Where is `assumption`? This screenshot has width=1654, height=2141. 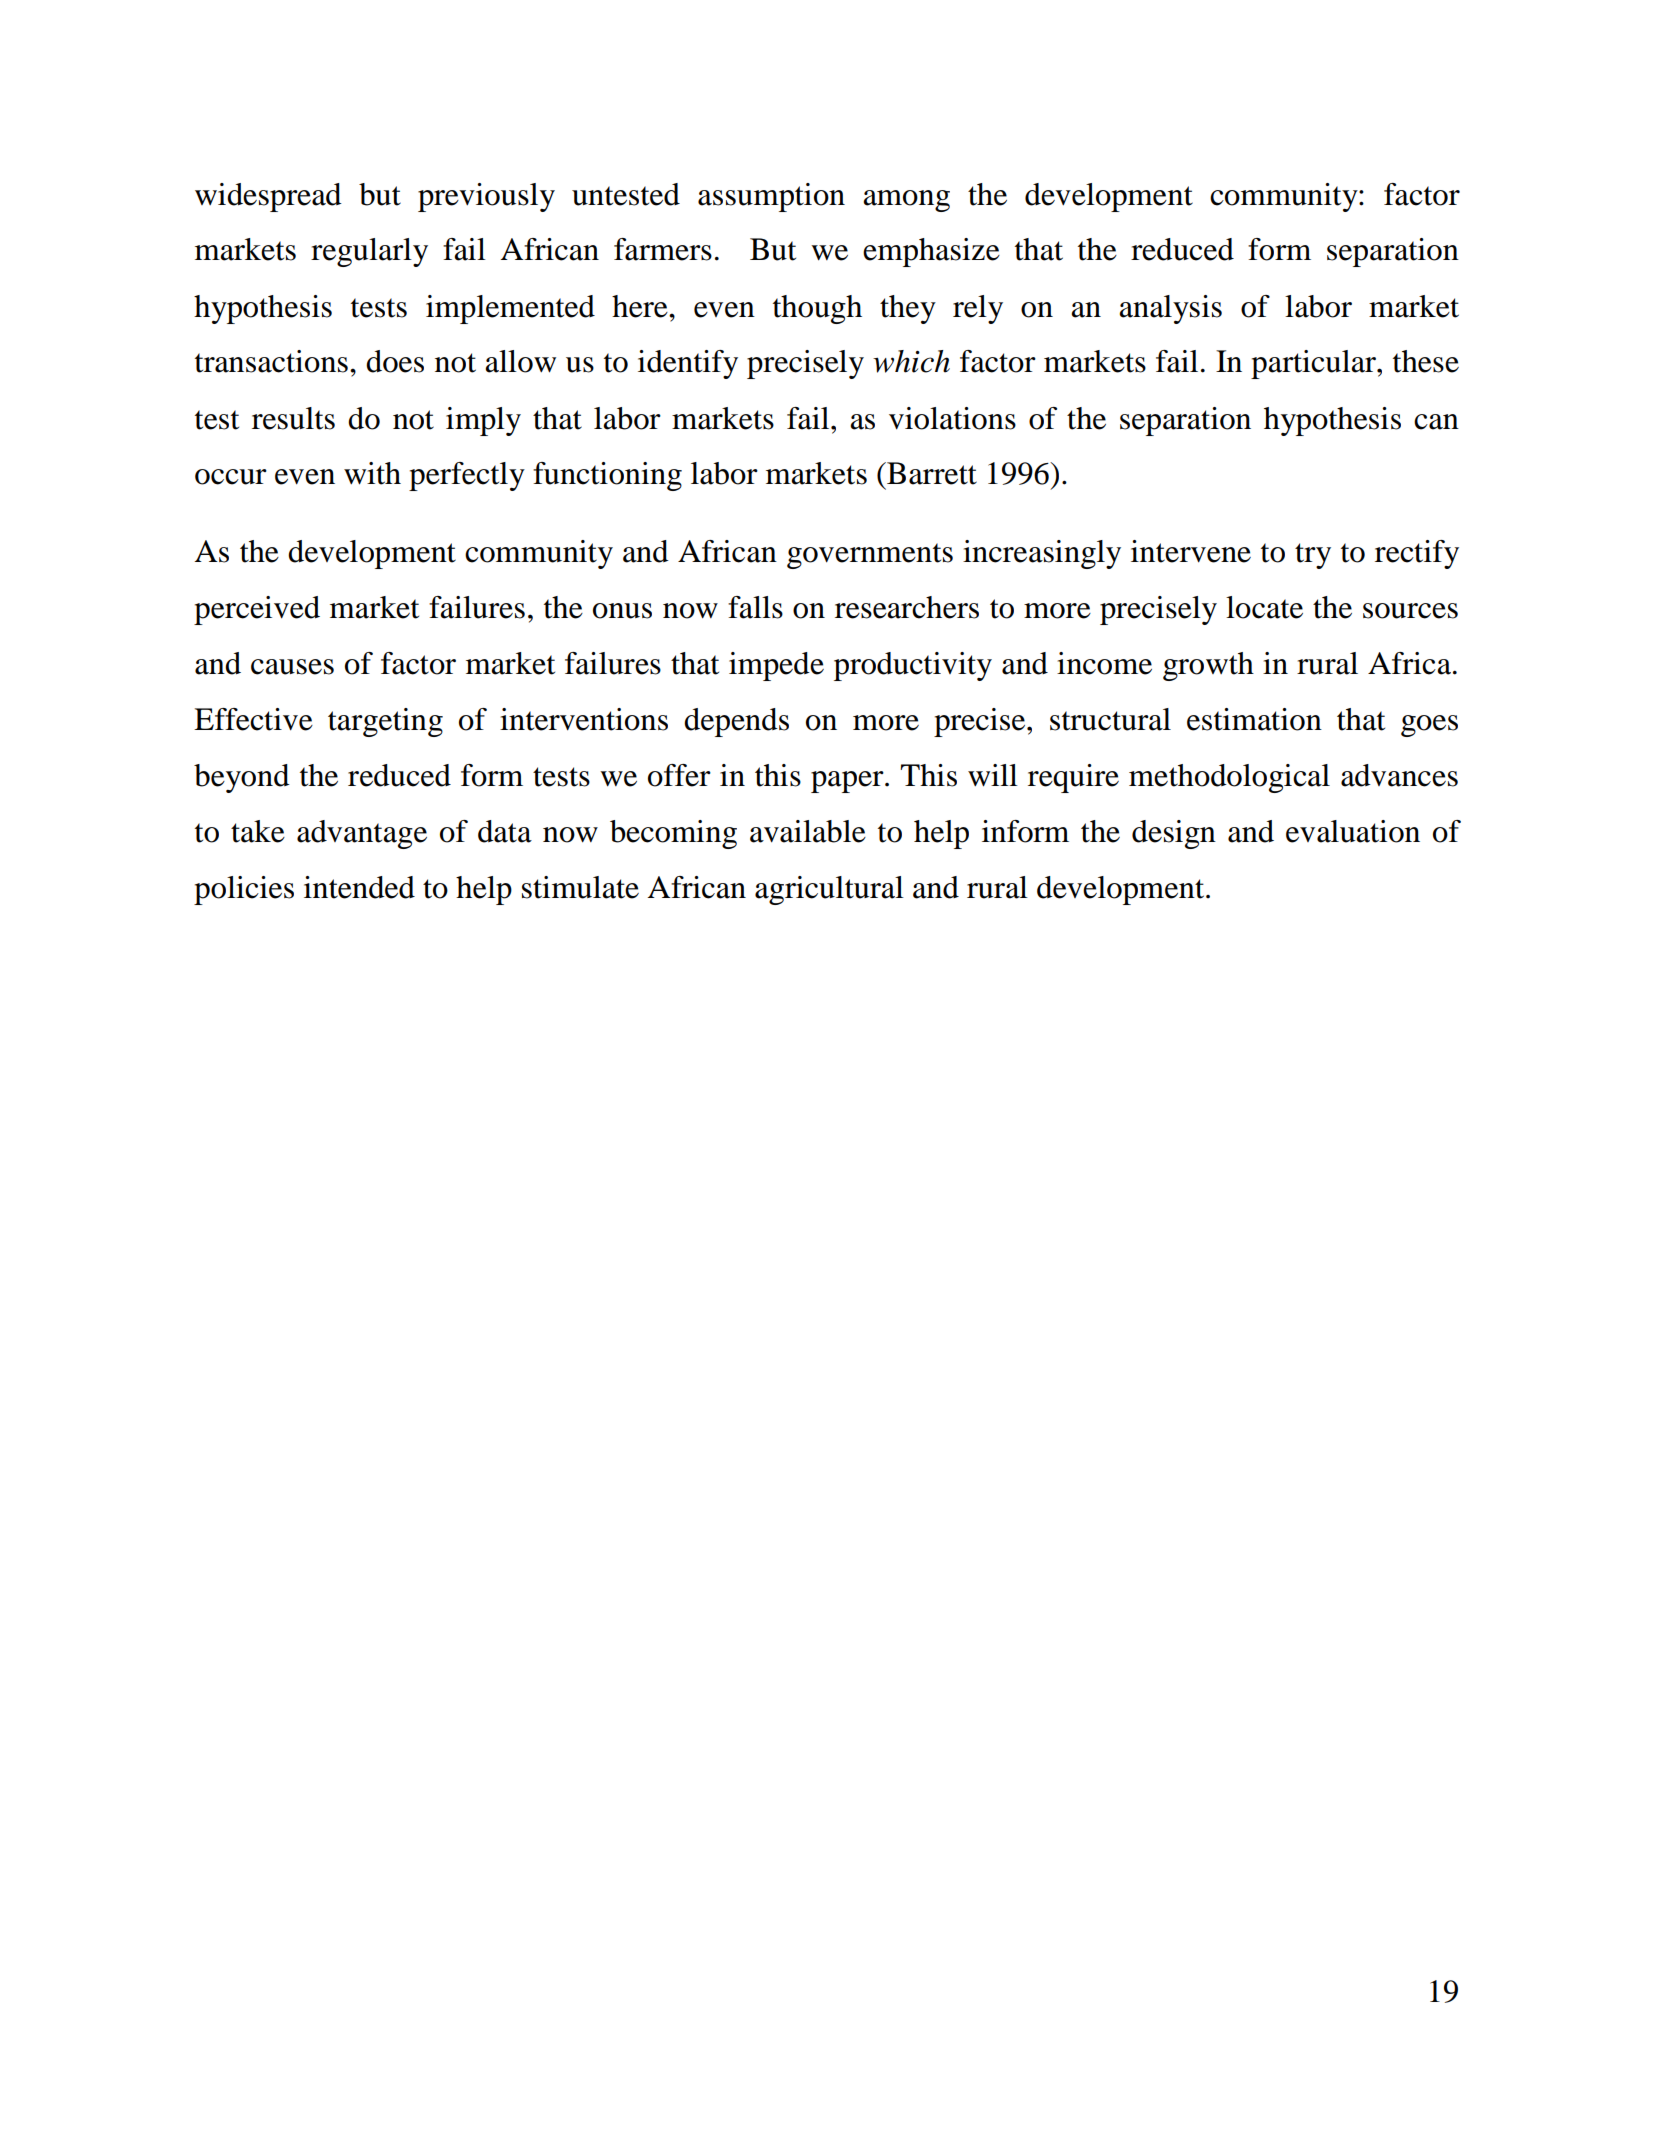 assumption is located at coordinates (771, 197).
